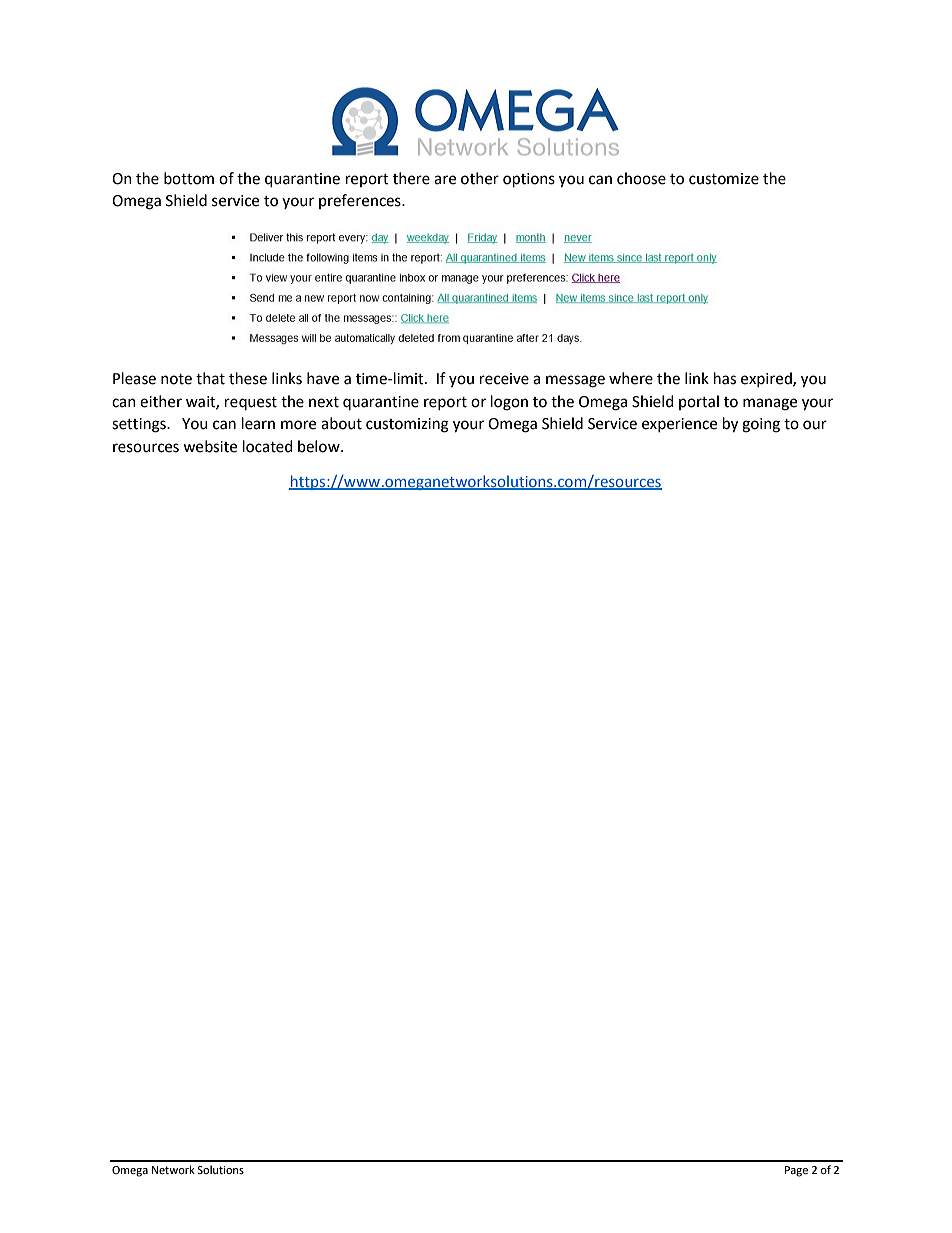 This page has height=1233, width=952. I want to click on customizing, so click(407, 425).
